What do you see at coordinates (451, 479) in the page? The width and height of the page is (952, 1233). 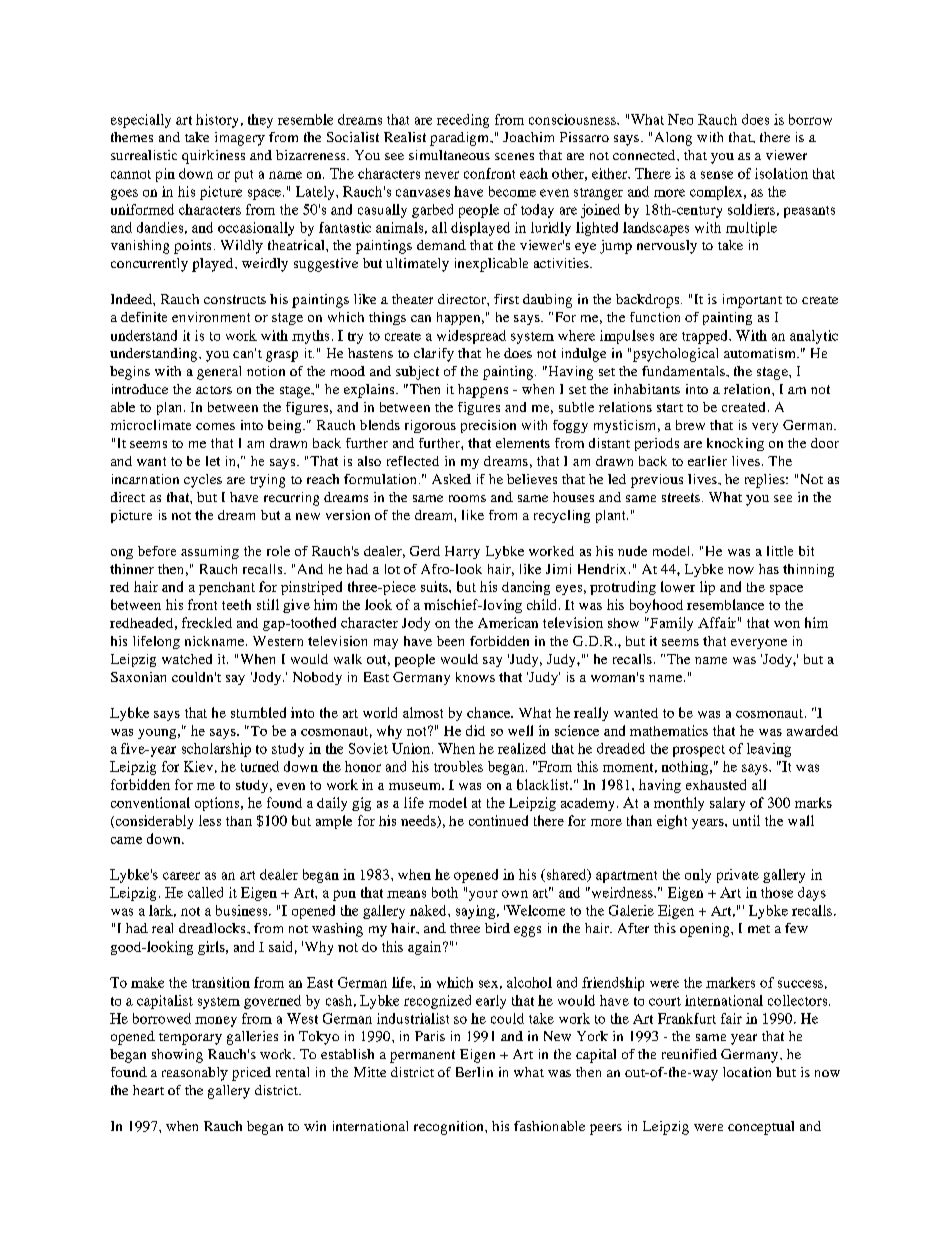 I see `Asked` at bounding box center [451, 479].
